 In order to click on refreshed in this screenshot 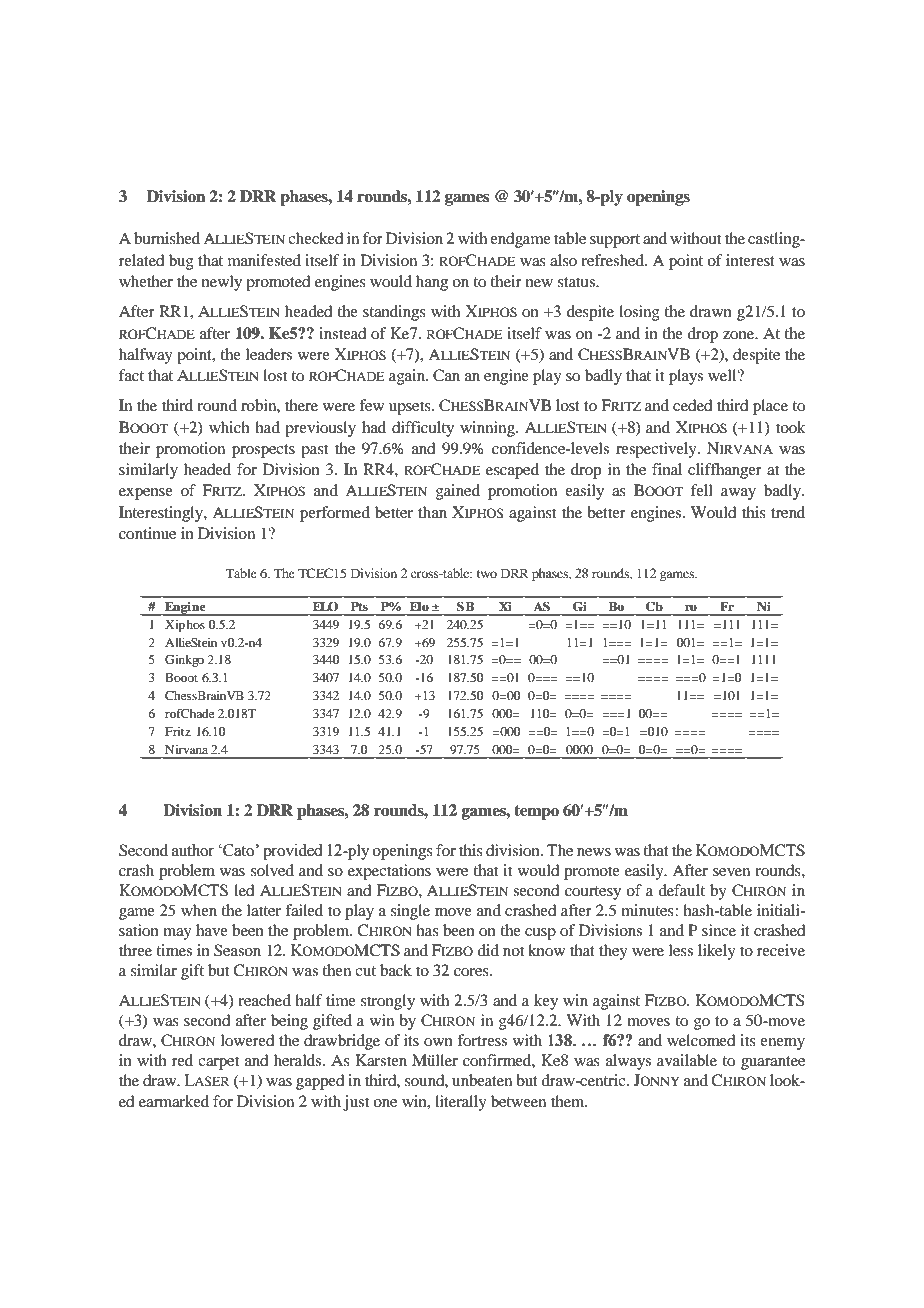, I will do `click(613, 260)`.
